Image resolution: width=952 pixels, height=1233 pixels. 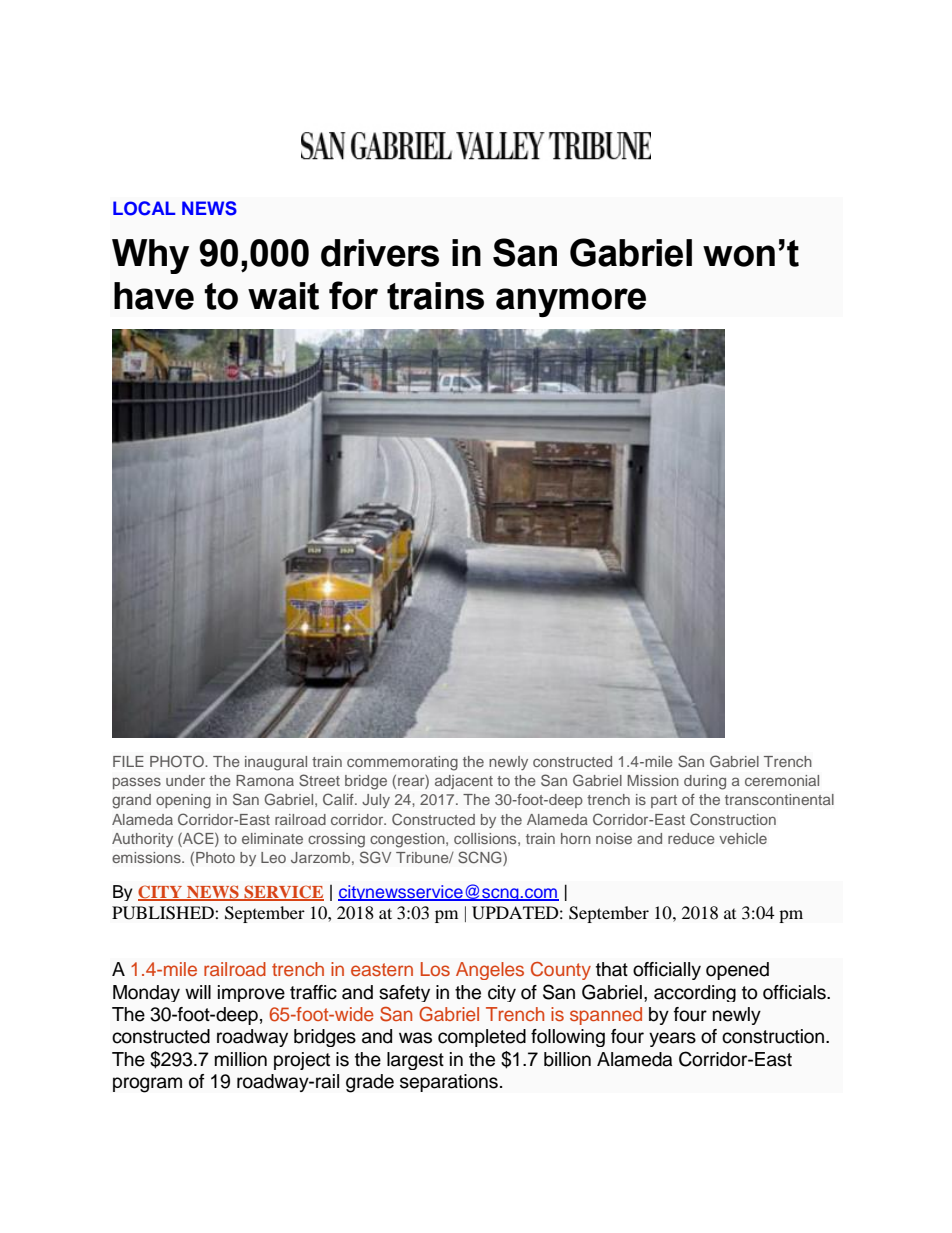 What do you see at coordinates (273, 857) in the page?
I see `Leo` at bounding box center [273, 857].
